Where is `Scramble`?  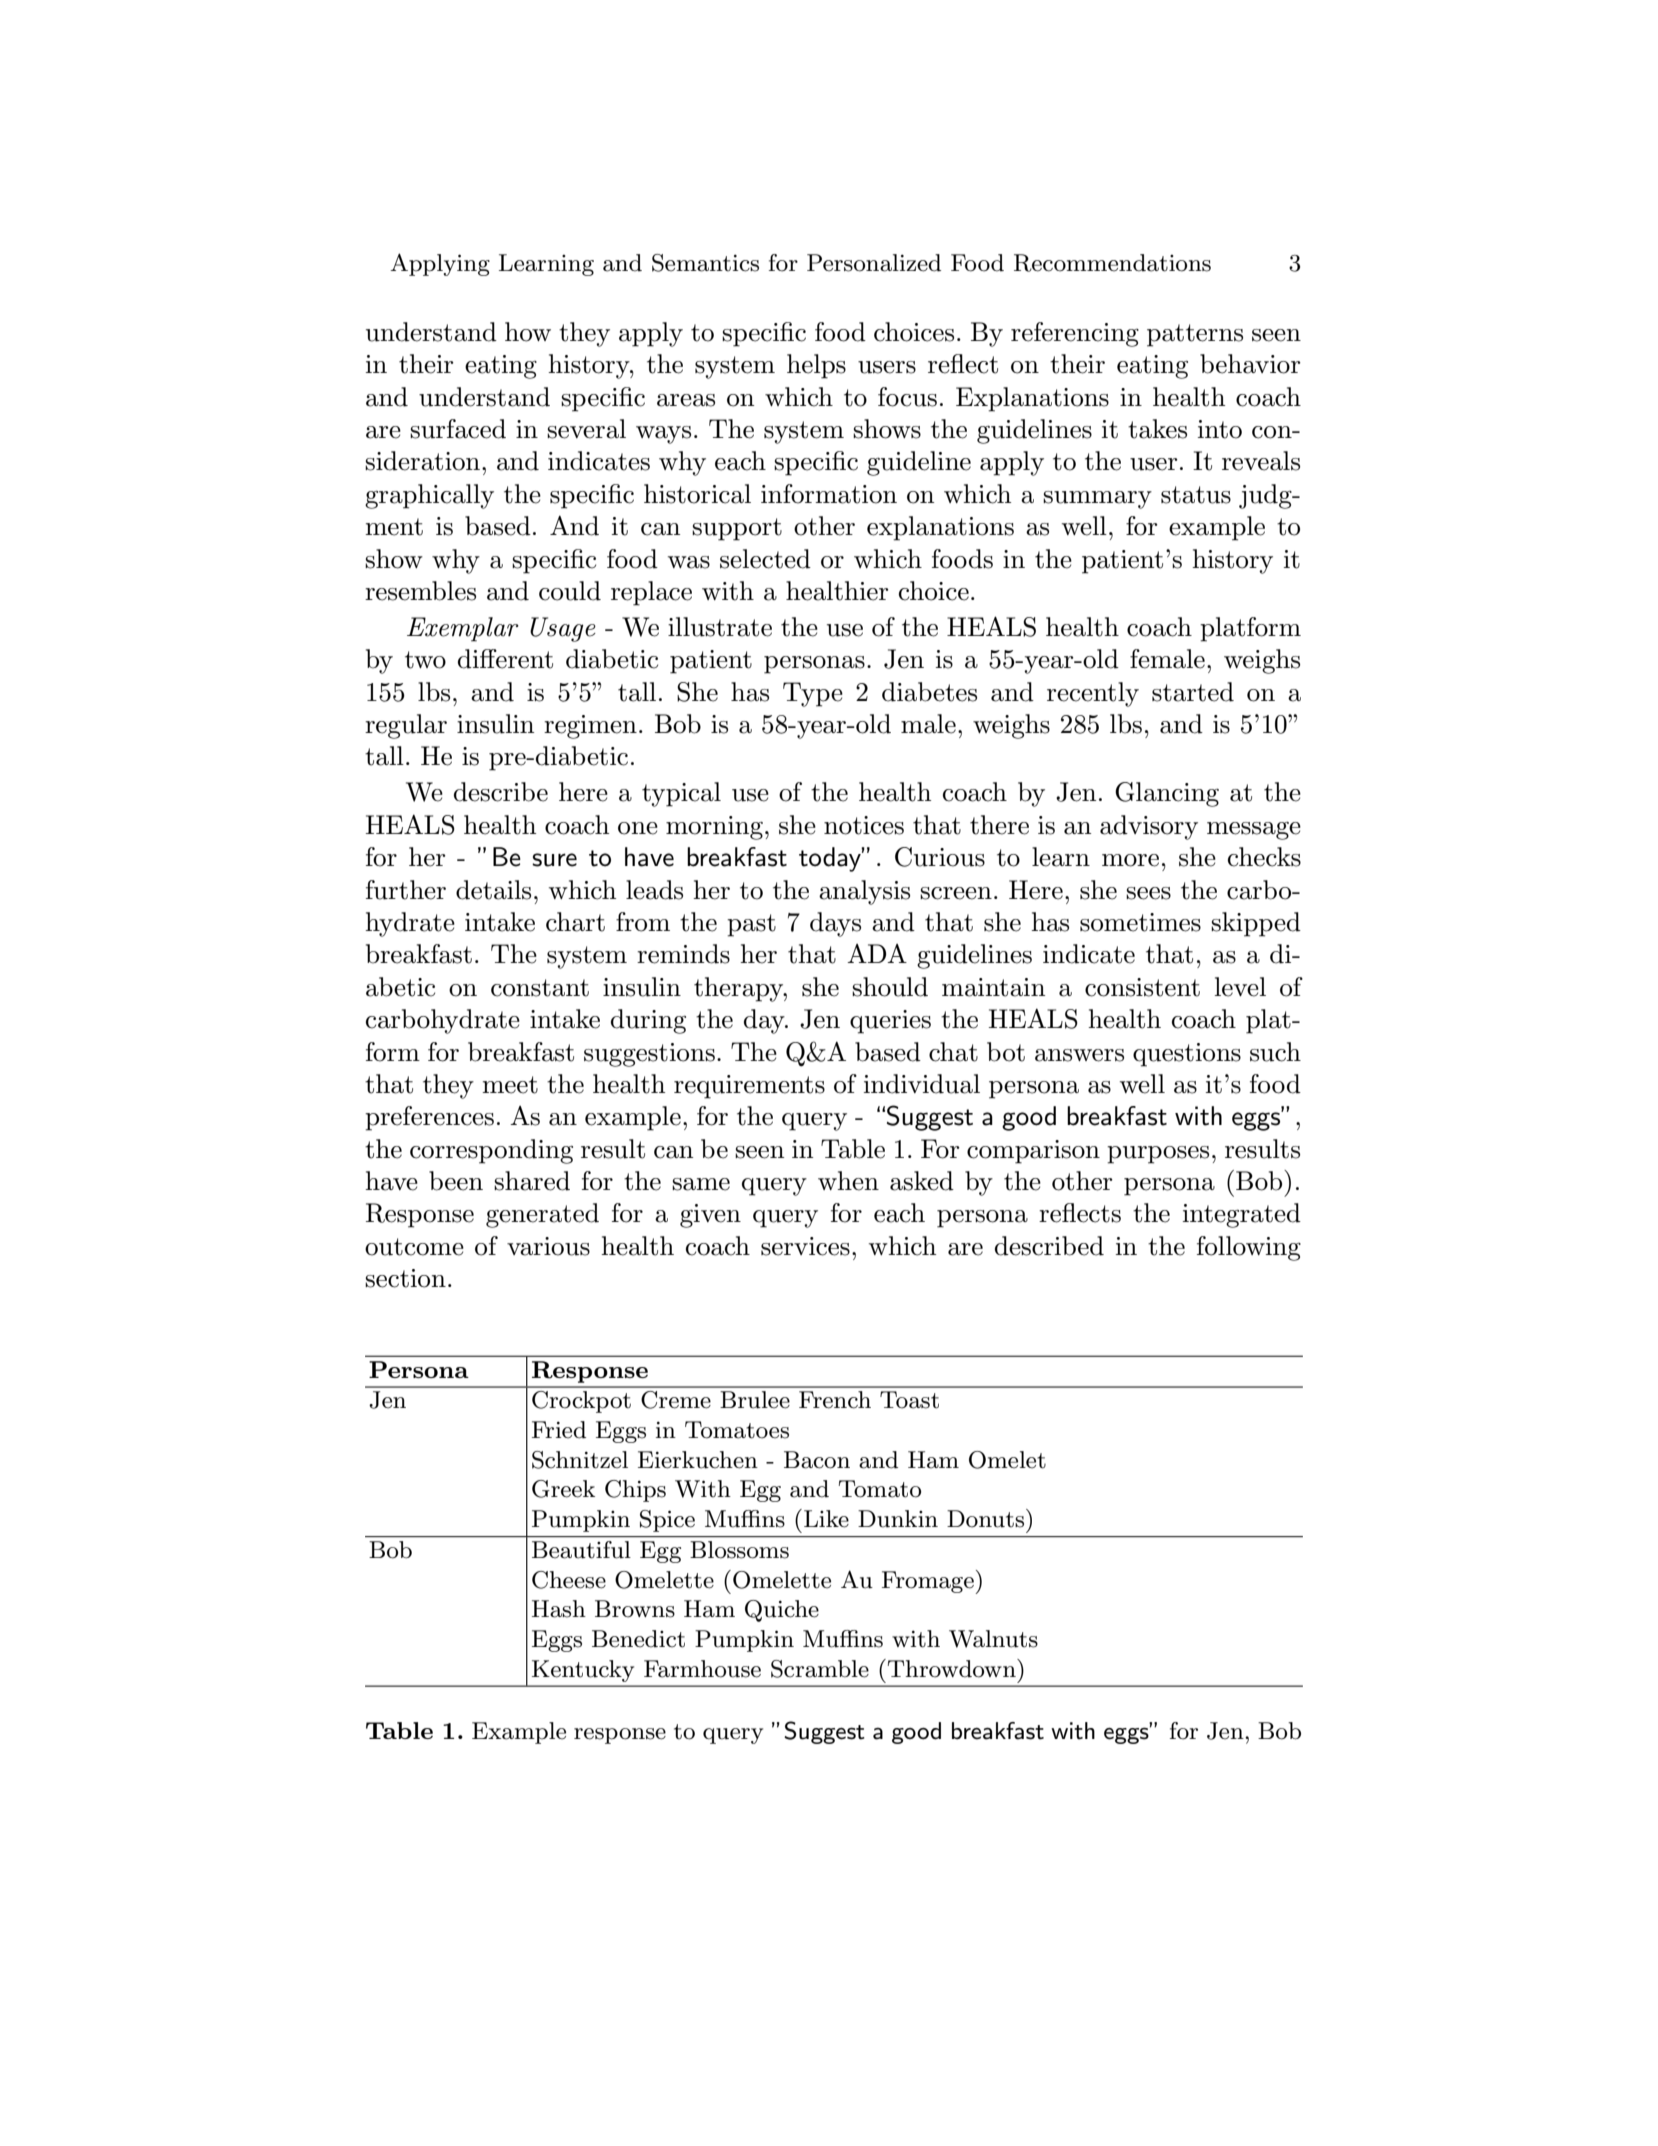
Scramble is located at coordinates (820, 1669).
